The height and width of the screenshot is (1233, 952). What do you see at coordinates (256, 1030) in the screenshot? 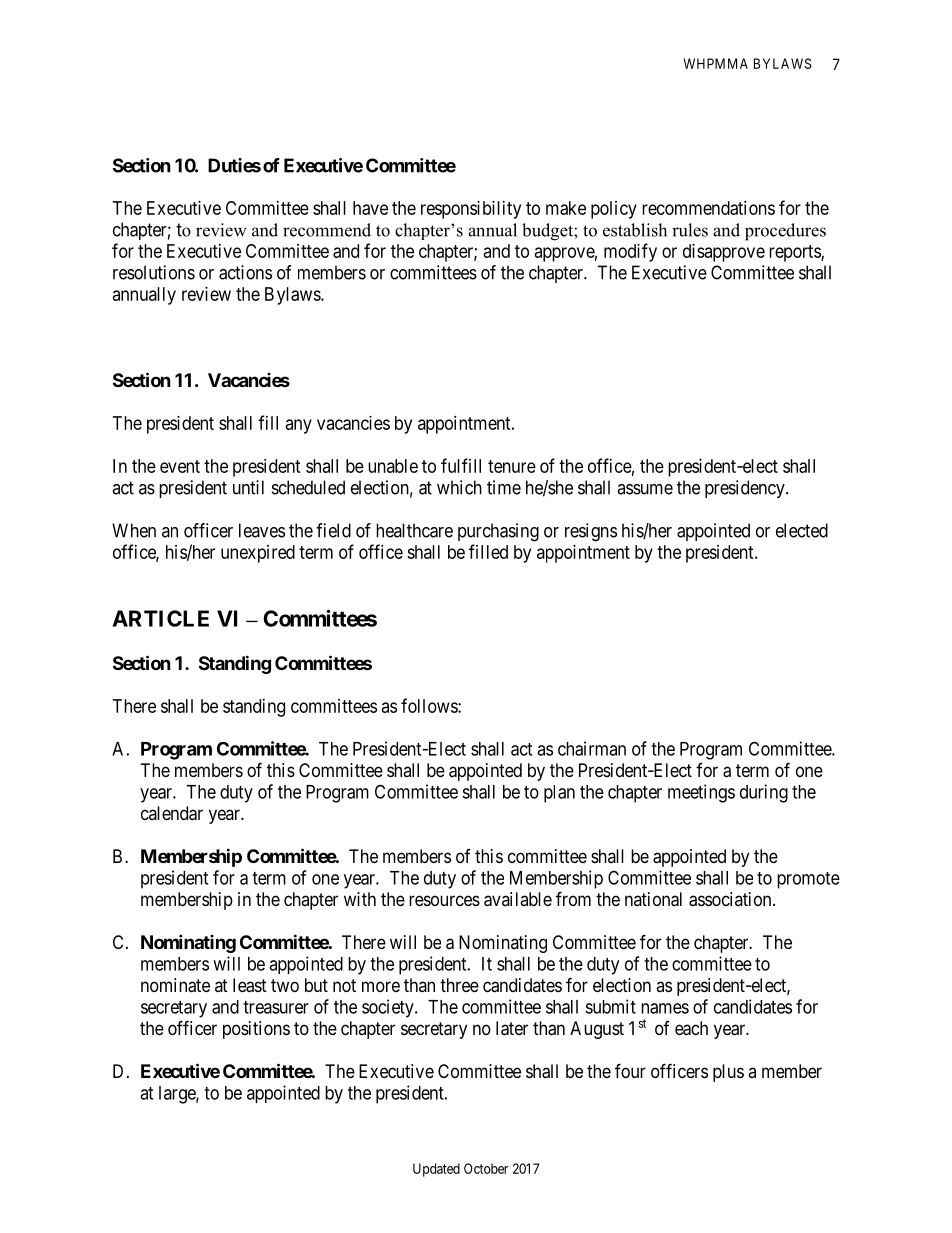
I see `positions` at bounding box center [256, 1030].
